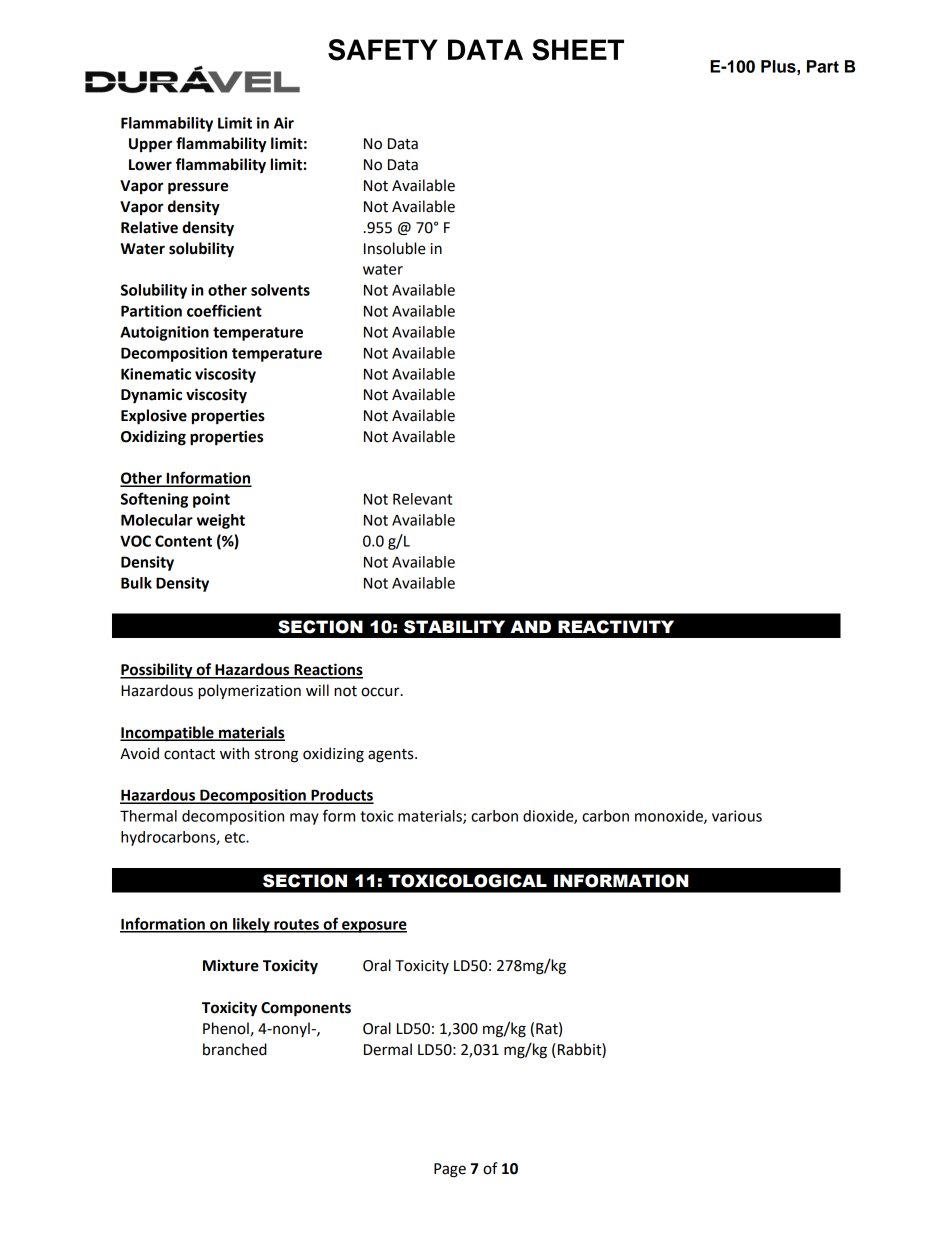 The height and width of the screenshot is (1233, 952). I want to click on REACTIVITY, so click(616, 627).
